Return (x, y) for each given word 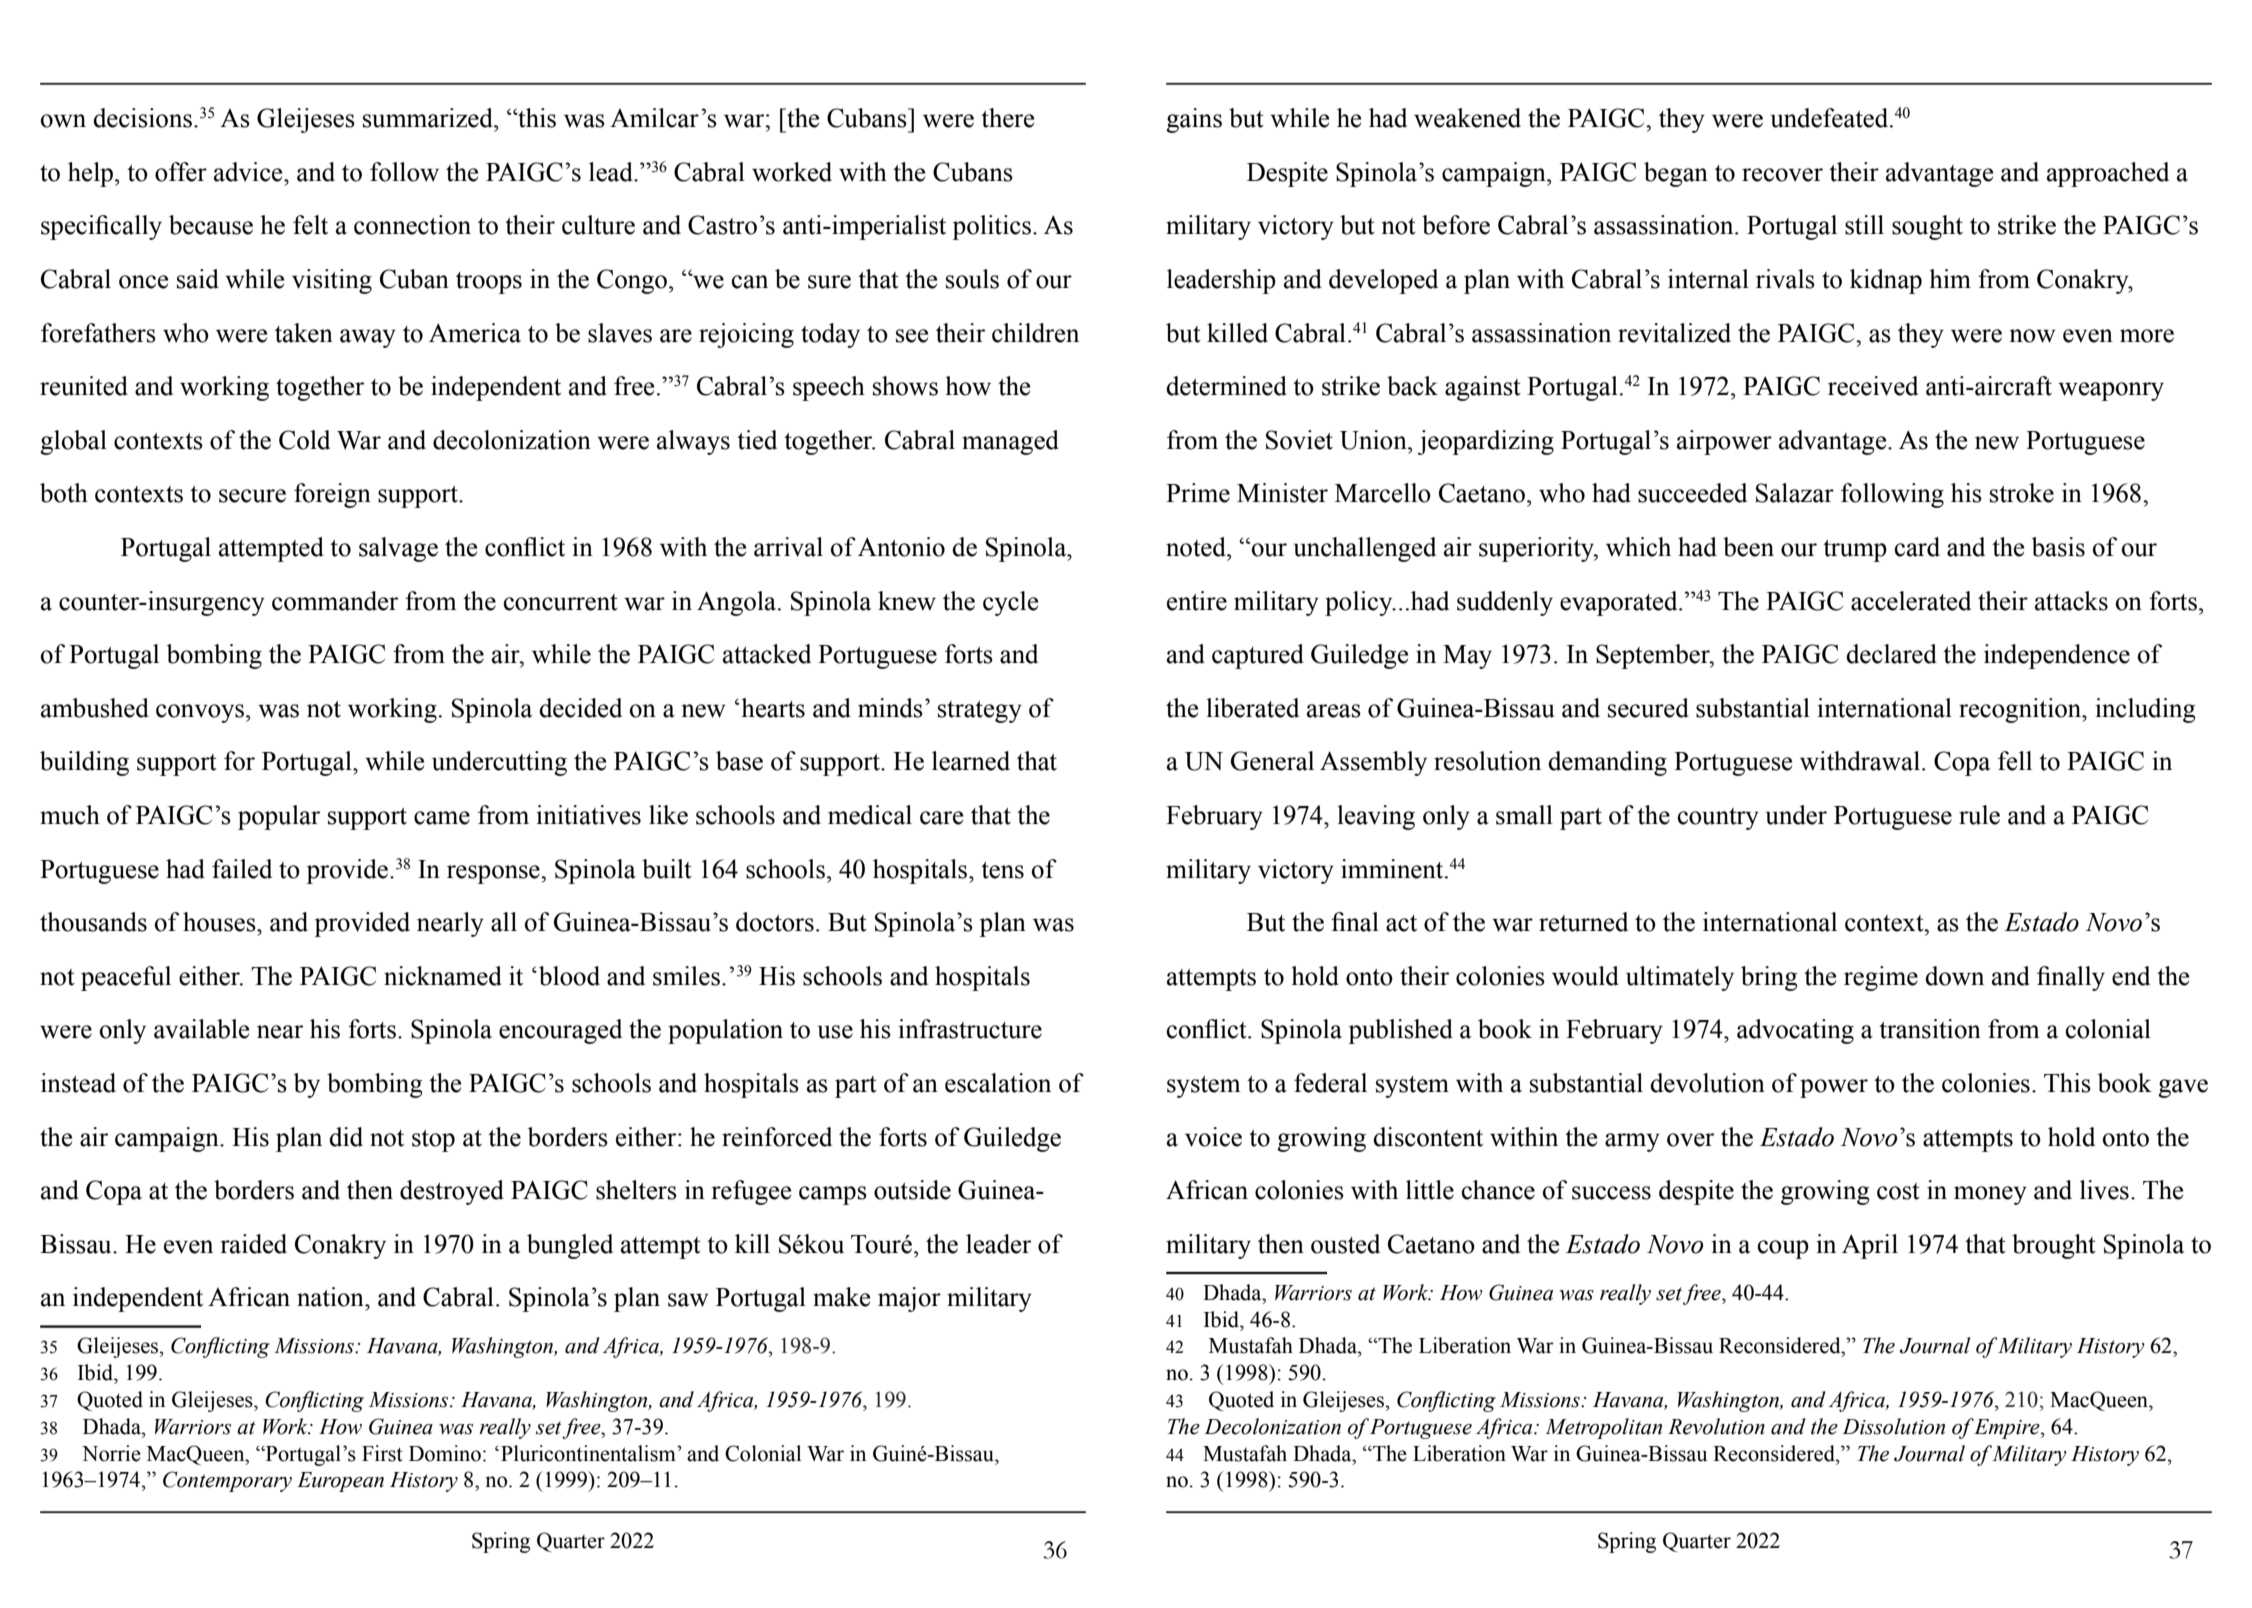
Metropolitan (1603, 1428)
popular (279, 817)
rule (1979, 815)
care (941, 818)
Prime (1198, 493)
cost (1898, 1191)
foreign (332, 495)
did (346, 1137)
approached (2108, 174)
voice (1213, 1137)
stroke (2022, 493)
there (1007, 118)
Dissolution (1893, 1426)
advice (249, 172)
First (382, 1453)
